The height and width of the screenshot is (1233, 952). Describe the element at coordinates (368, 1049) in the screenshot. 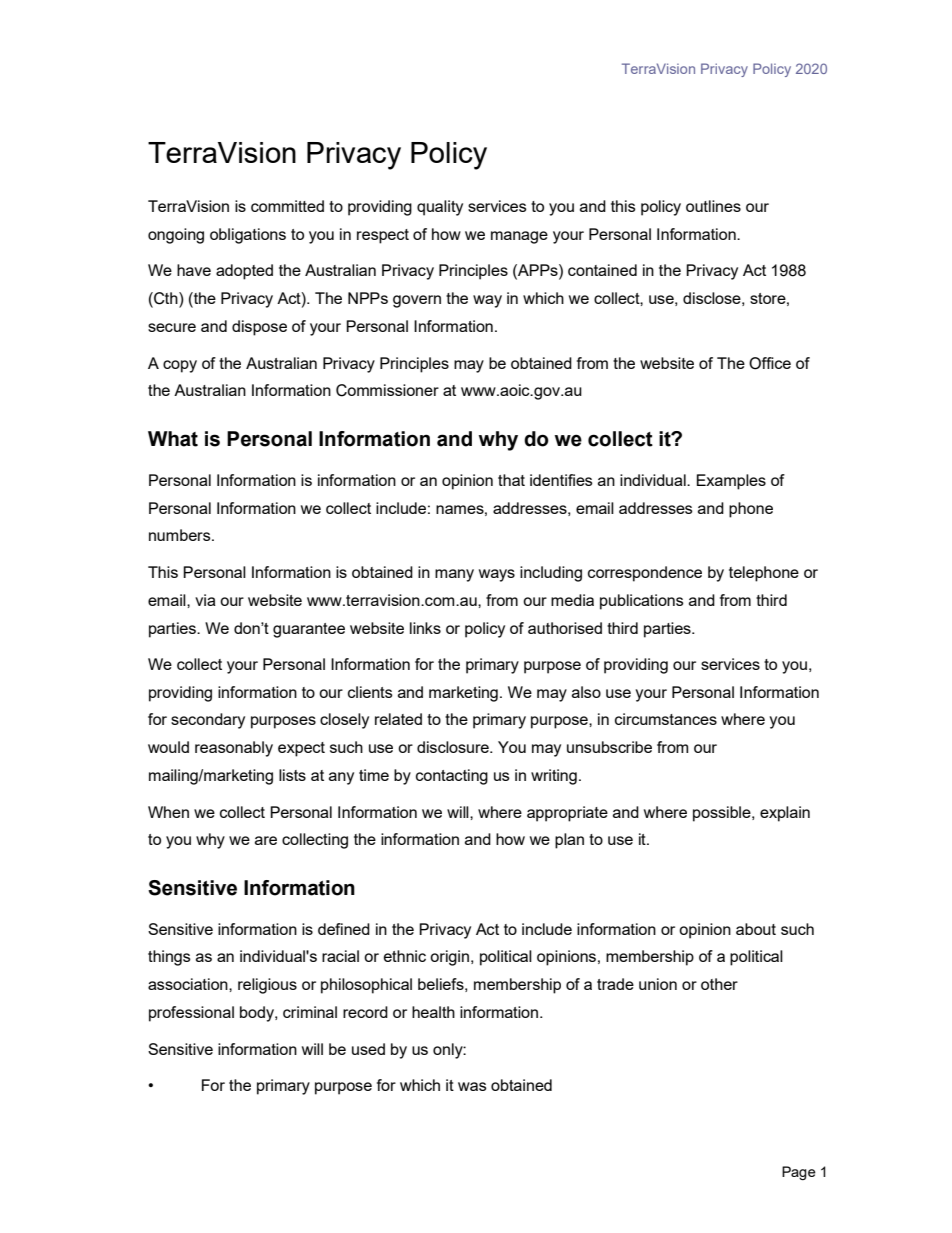

I see `used` at that location.
